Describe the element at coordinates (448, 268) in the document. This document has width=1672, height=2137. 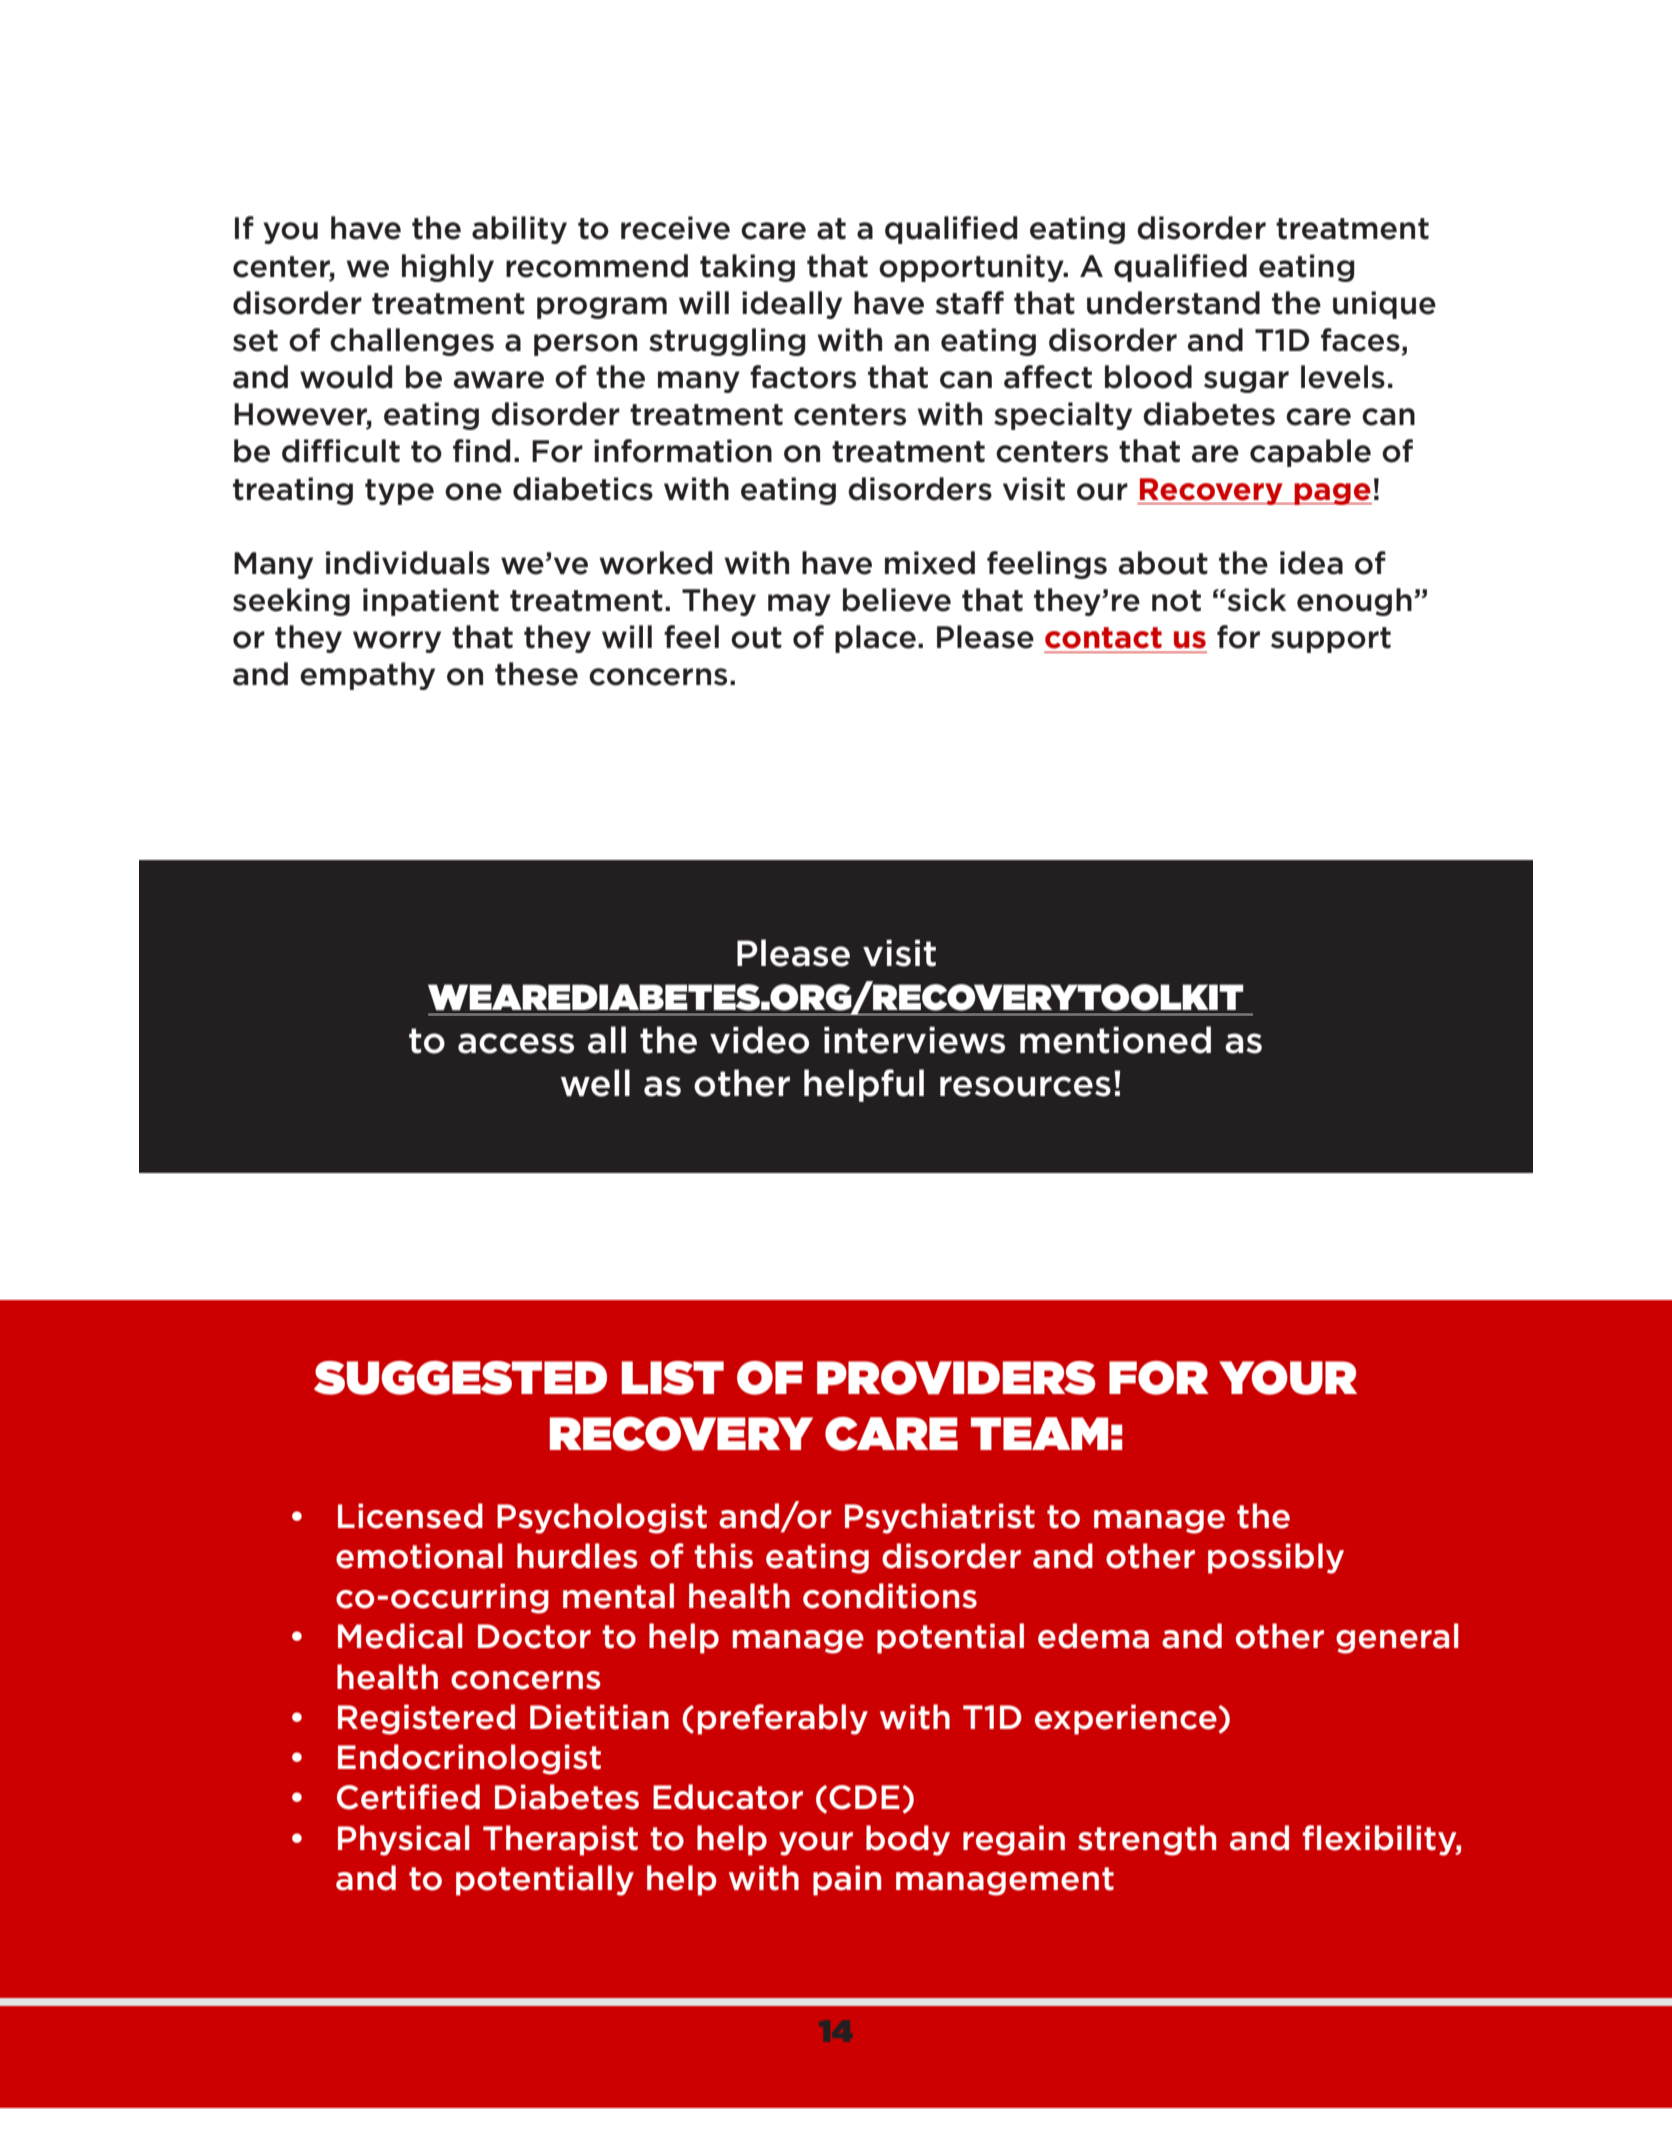
I see `highly` at that location.
